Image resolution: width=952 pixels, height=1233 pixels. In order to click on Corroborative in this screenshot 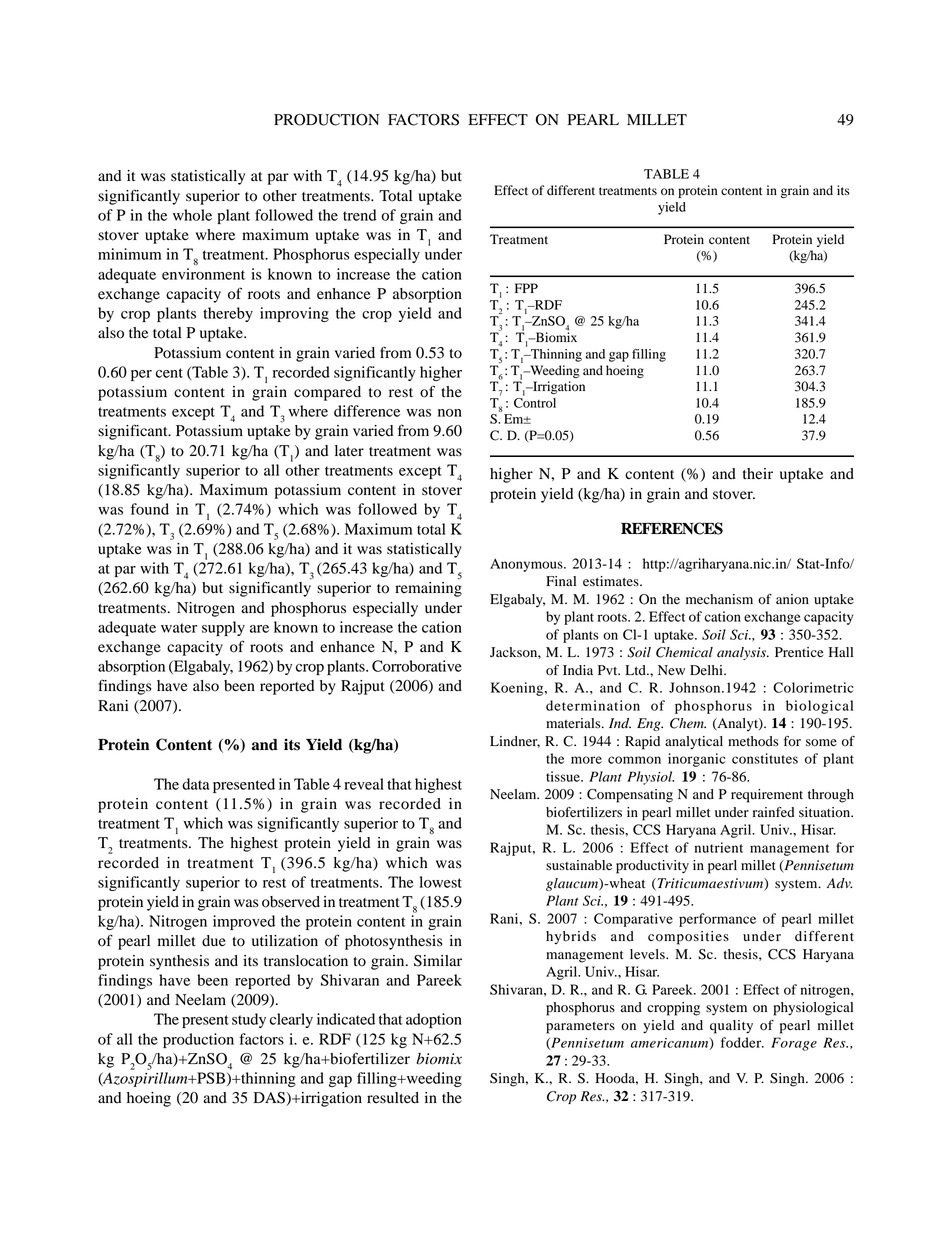, I will do `click(417, 666)`.
